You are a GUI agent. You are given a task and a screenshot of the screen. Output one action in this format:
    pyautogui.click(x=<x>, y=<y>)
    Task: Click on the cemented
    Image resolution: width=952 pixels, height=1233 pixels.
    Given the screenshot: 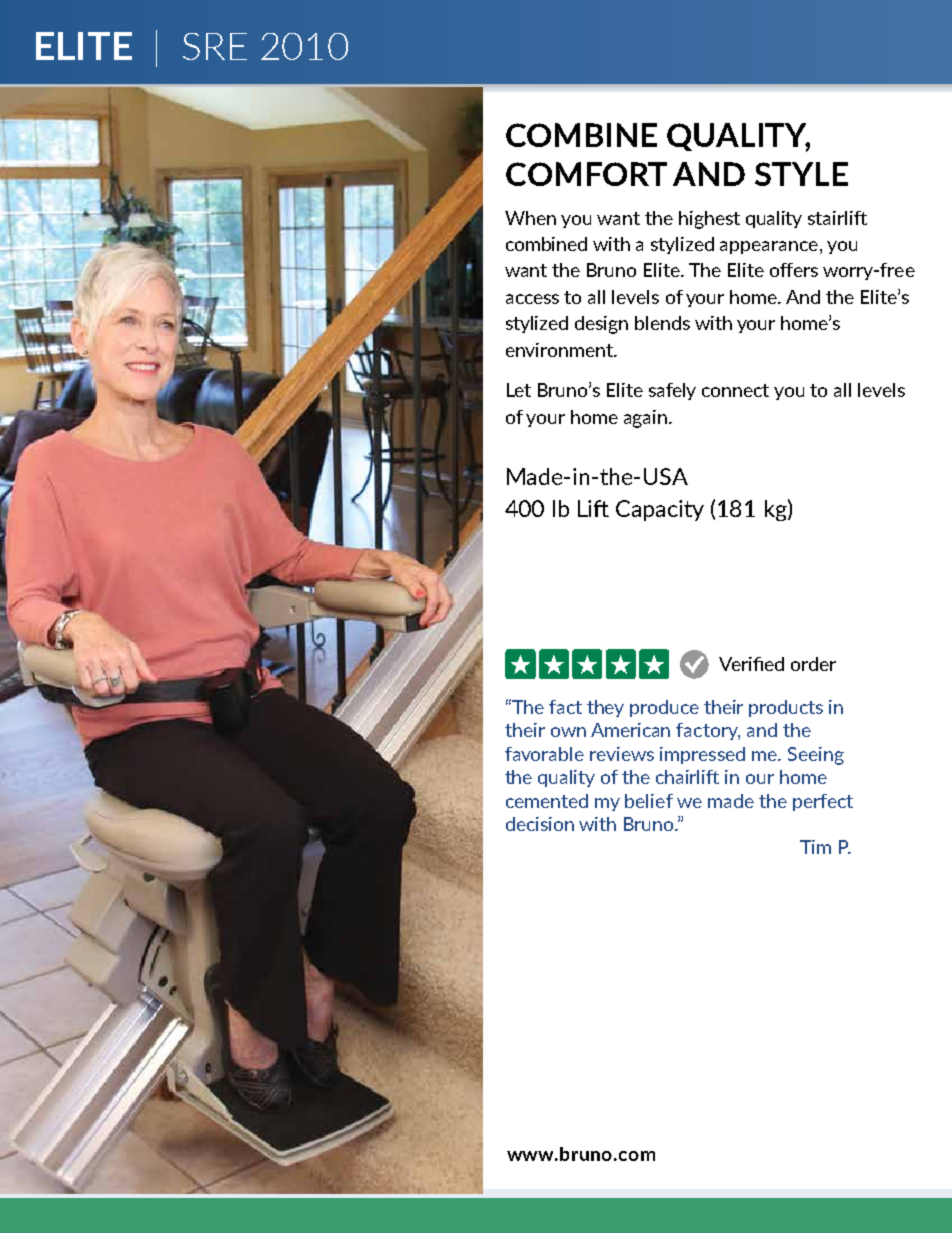 What is the action you would take?
    pyautogui.click(x=547, y=801)
